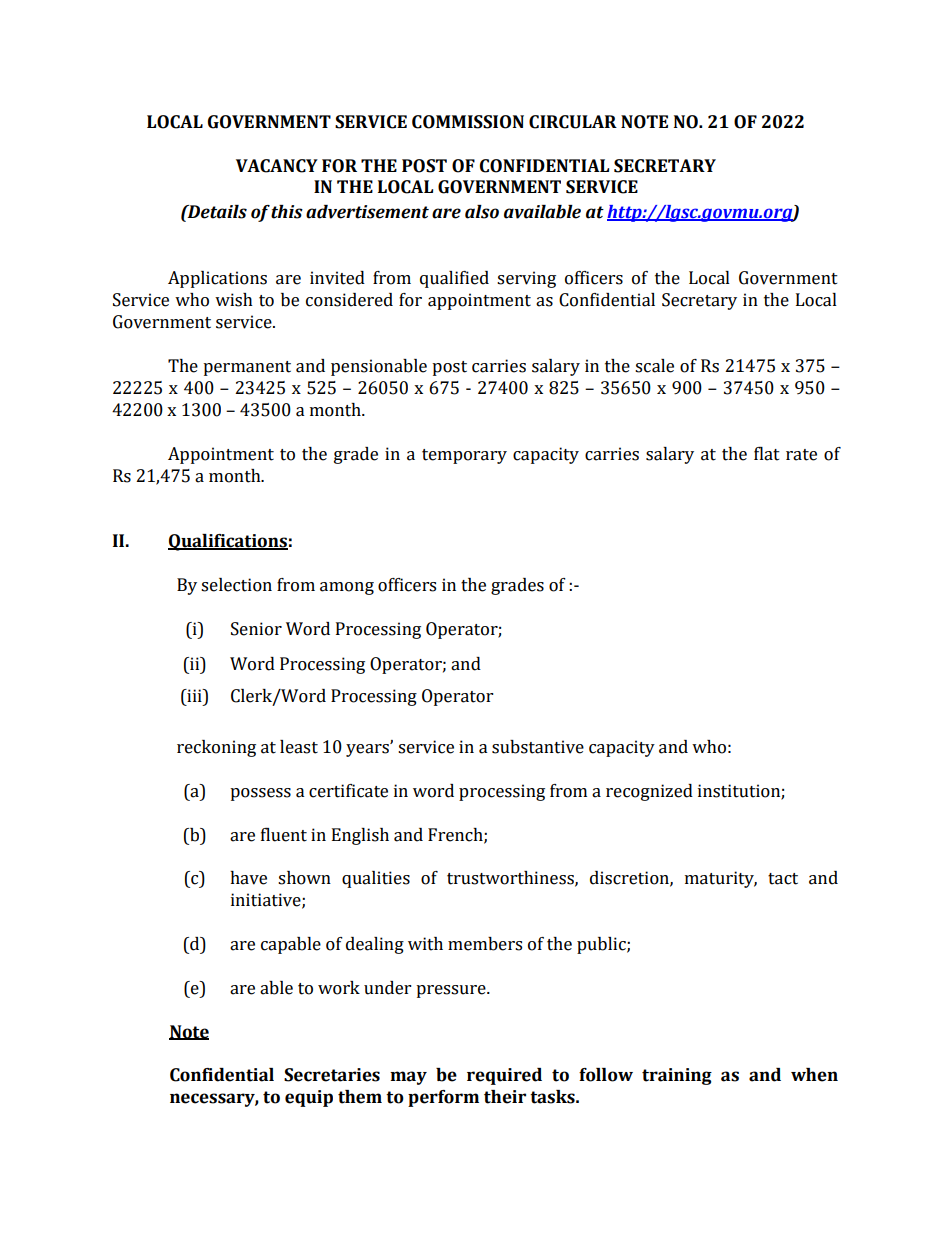  Describe the element at coordinates (573, 122) in the screenshot. I see `CIRCULAR` at that location.
